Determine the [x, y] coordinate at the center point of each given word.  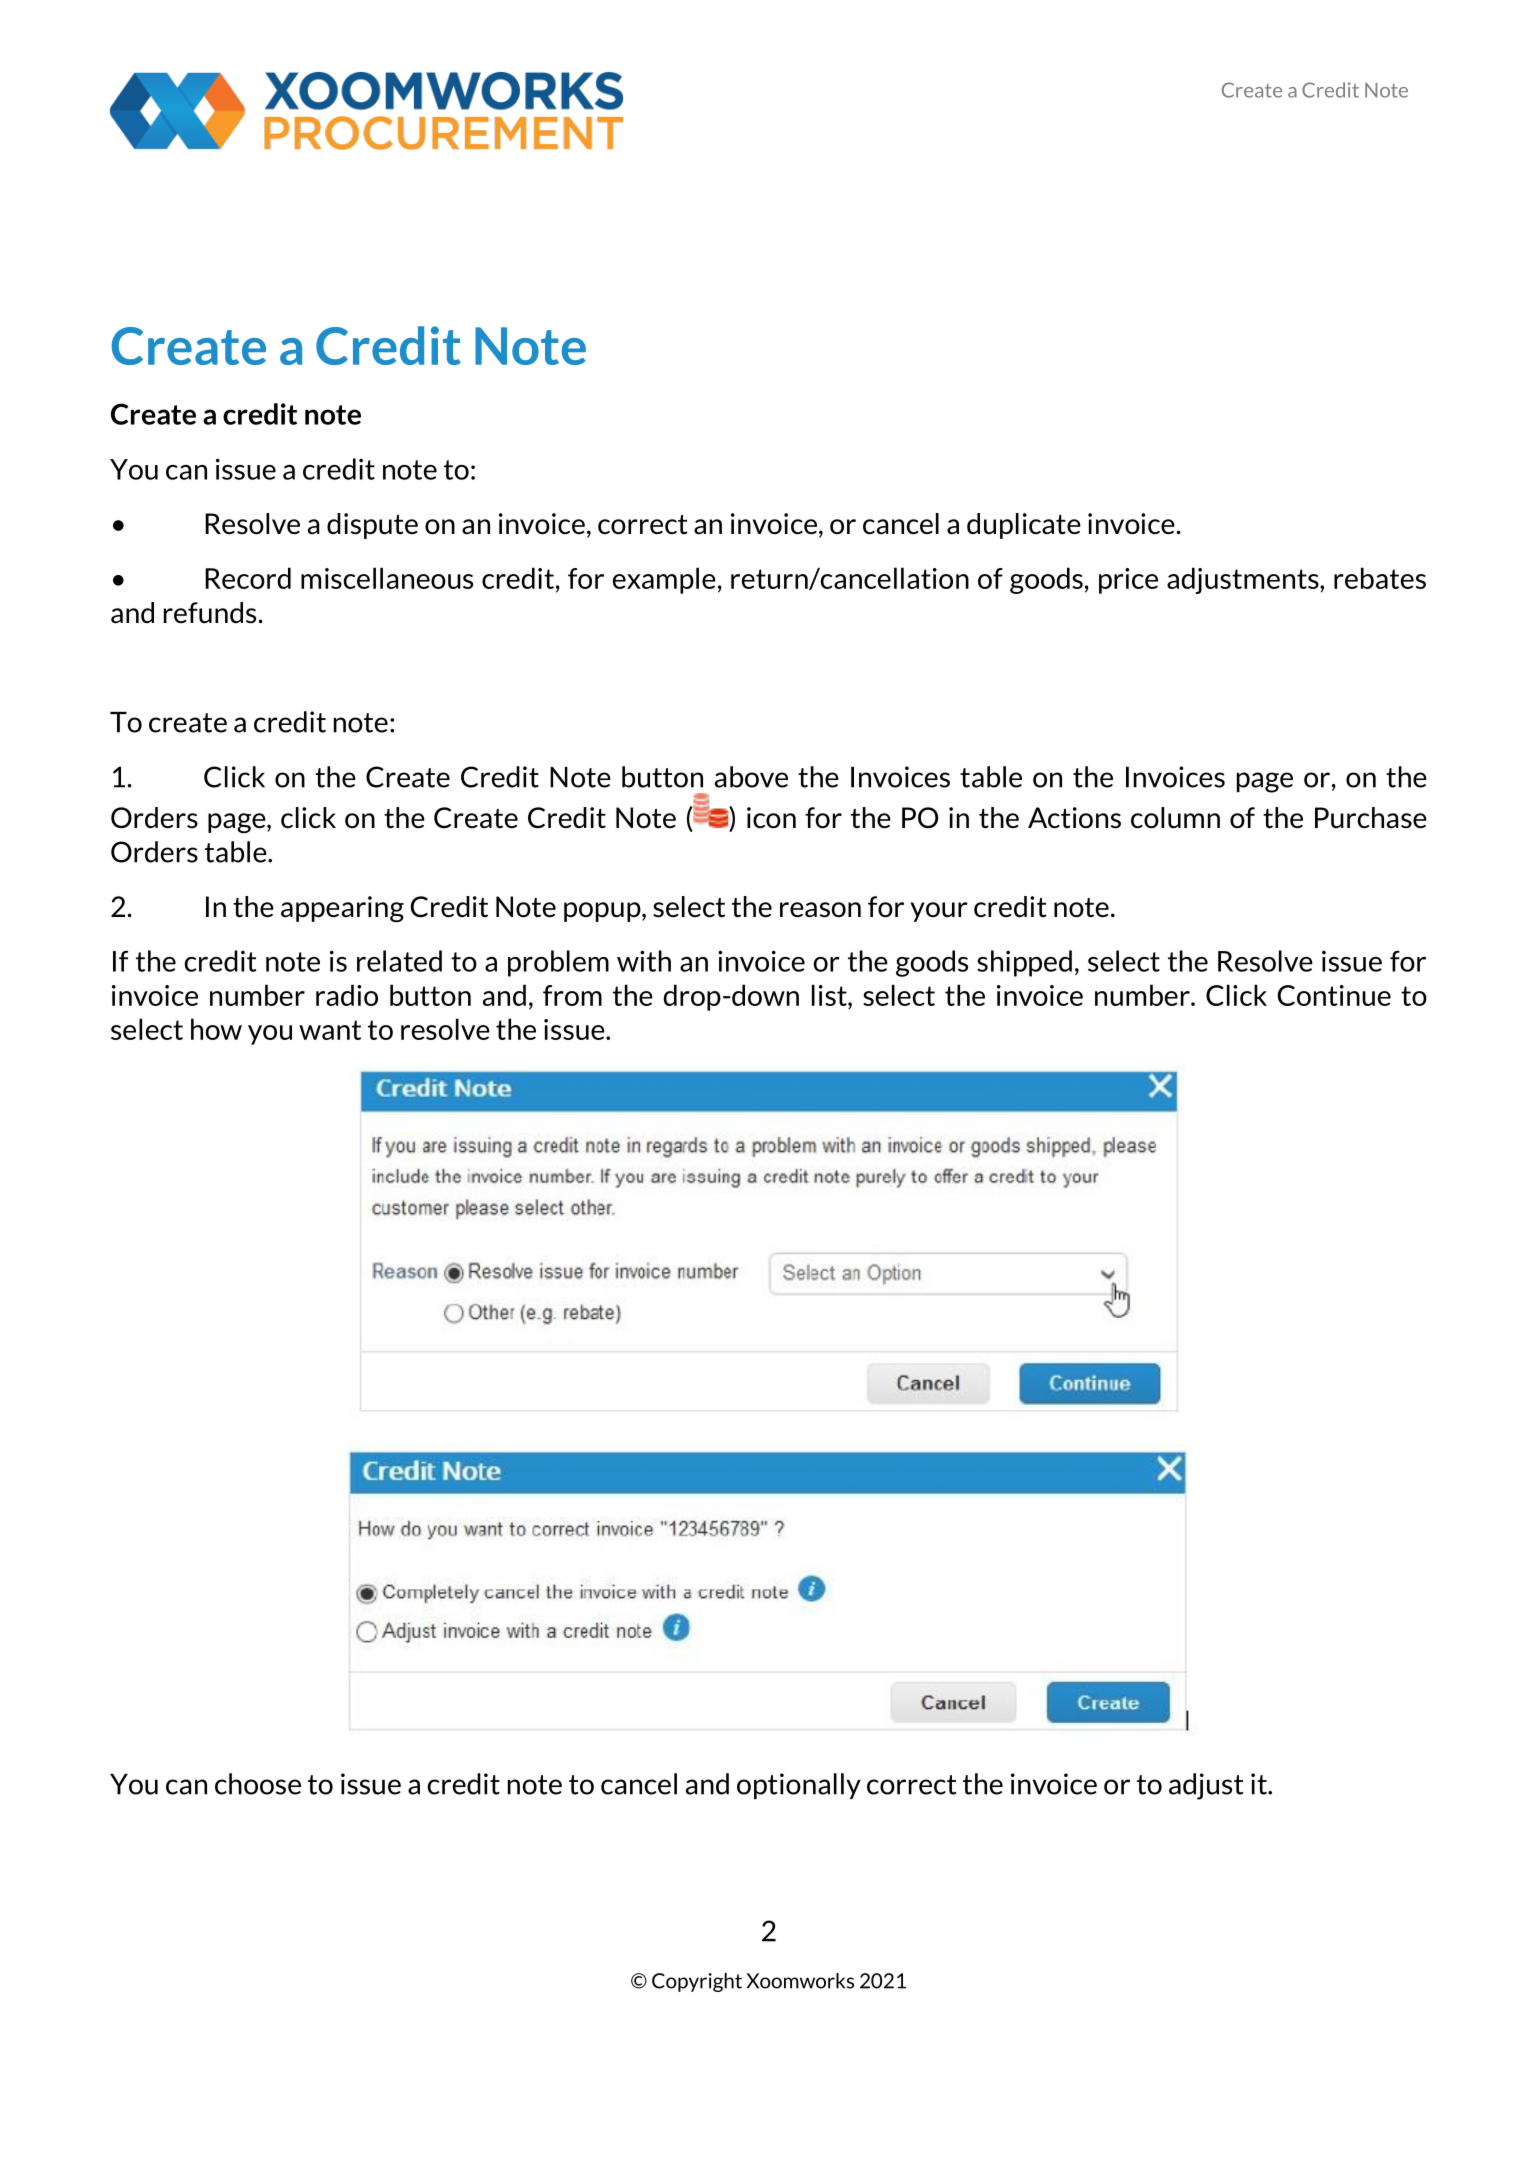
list [830, 995]
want [330, 1030]
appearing [342, 909]
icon [771, 817]
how [216, 1029]
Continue [1334, 995]
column [1175, 818]
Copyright [697, 1982]
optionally [799, 1786]
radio [347, 995]
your [939, 912]
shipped [1024, 963]
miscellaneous [387, 578]
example [664, 580]
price [1128, 581]
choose [258, 1784]
